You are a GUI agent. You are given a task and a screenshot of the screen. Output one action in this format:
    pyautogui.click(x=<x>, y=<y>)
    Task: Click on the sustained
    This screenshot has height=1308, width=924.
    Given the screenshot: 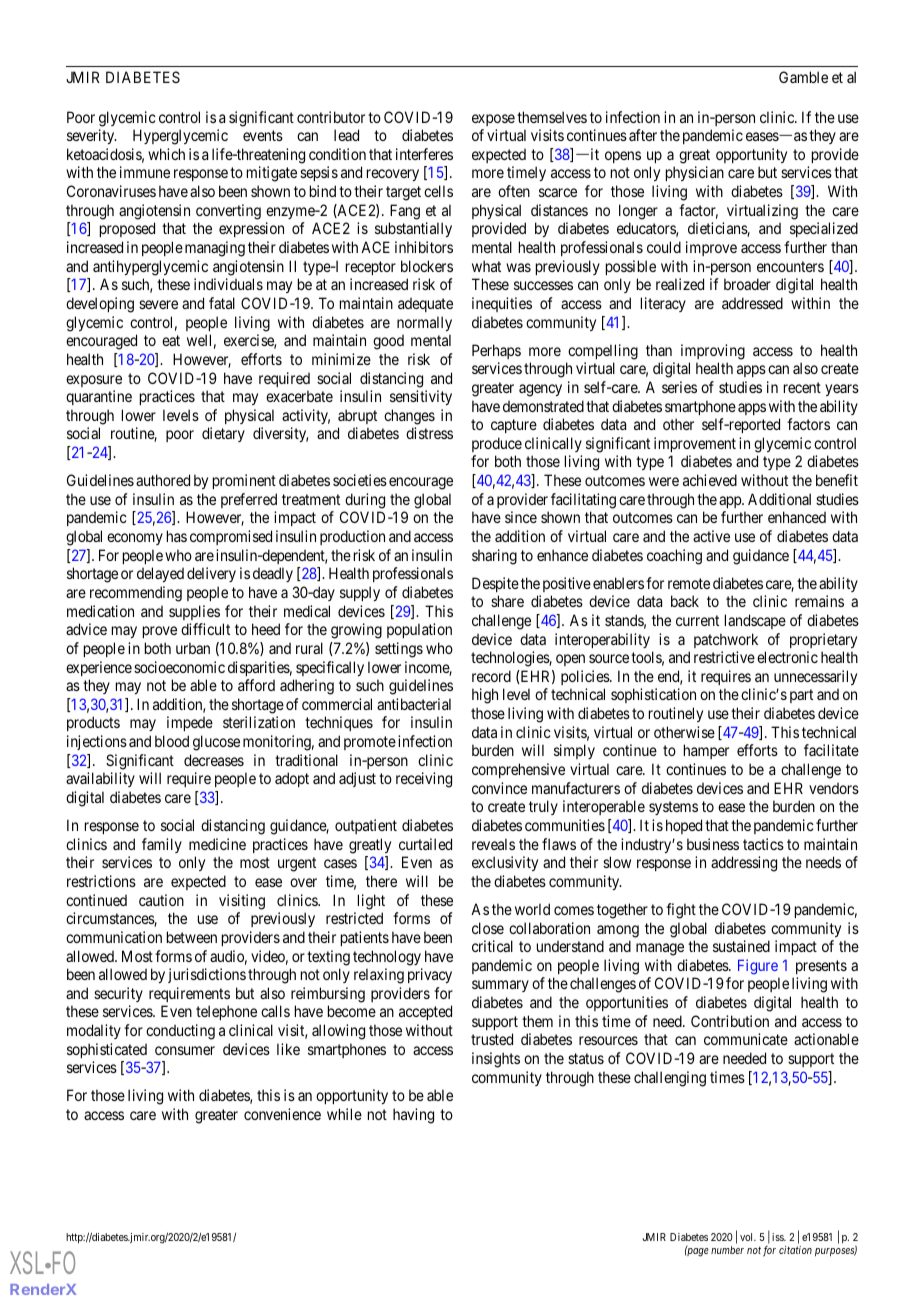 What is the action you would take?
    pyautogui.click(x=741, y=946)
